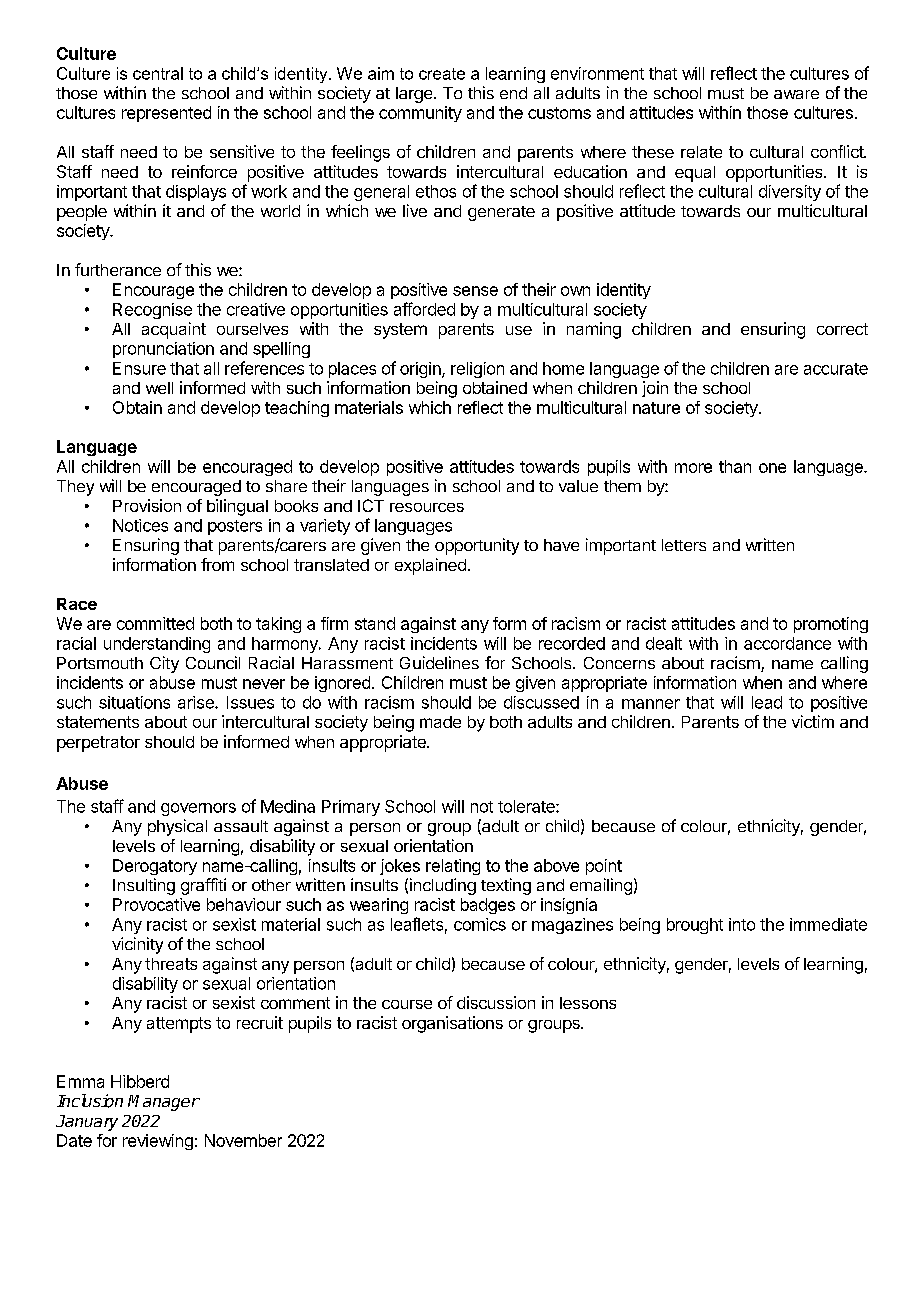 This screenshot has width=924, height=1308. What do you see at coordinates (163, 350) in the screenshot?
I see `pronunciation` at bounding box center [163, 350].
